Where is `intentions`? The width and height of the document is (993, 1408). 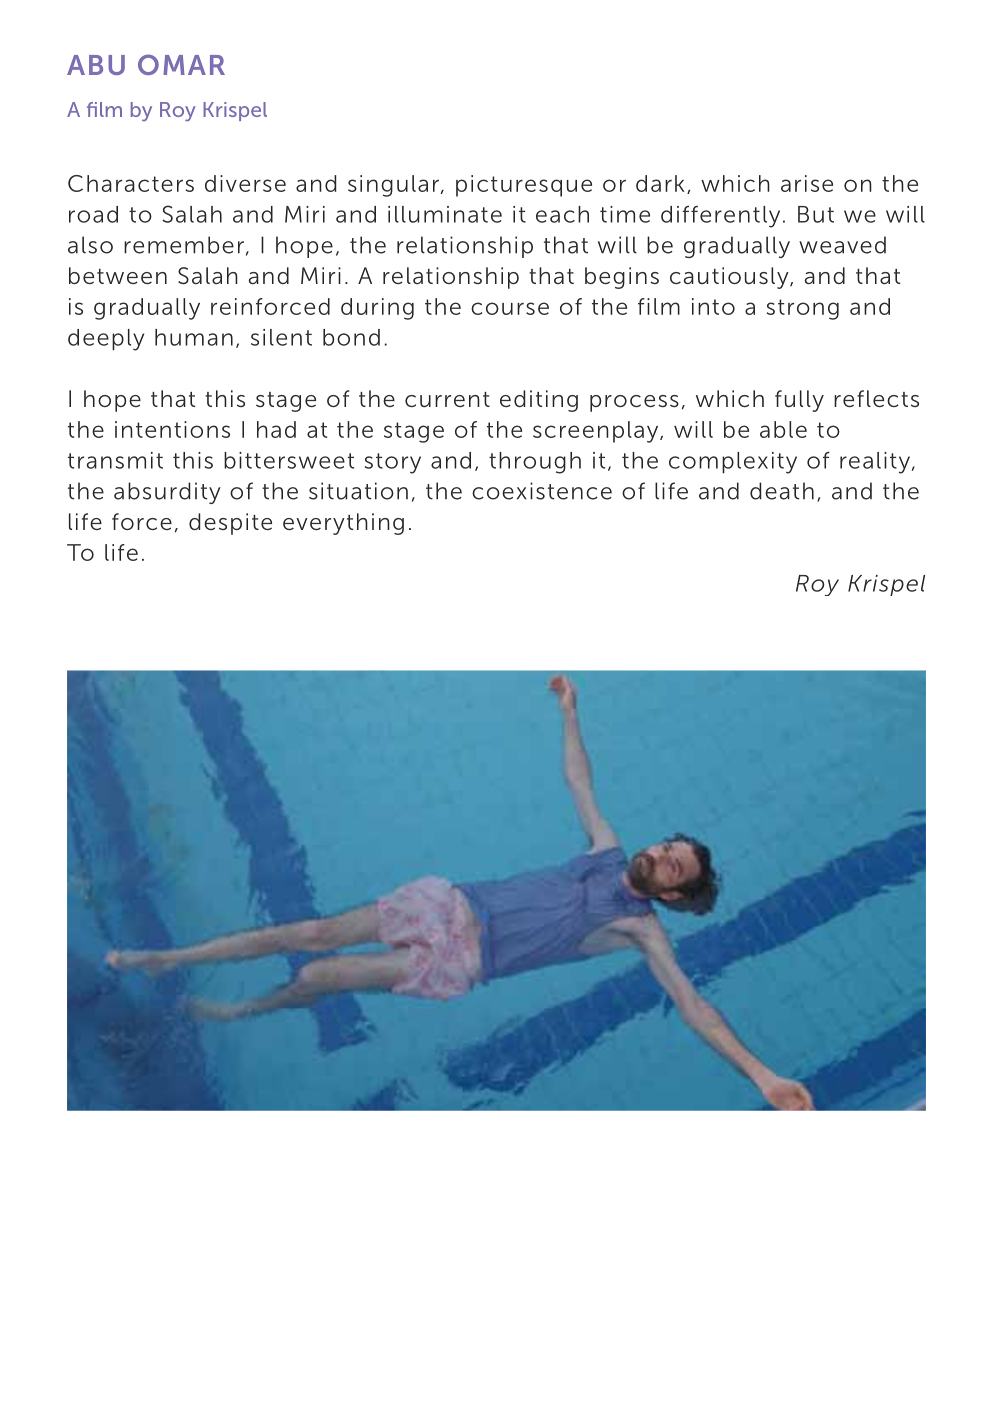
intentions is located at coordinates (172, 429).
